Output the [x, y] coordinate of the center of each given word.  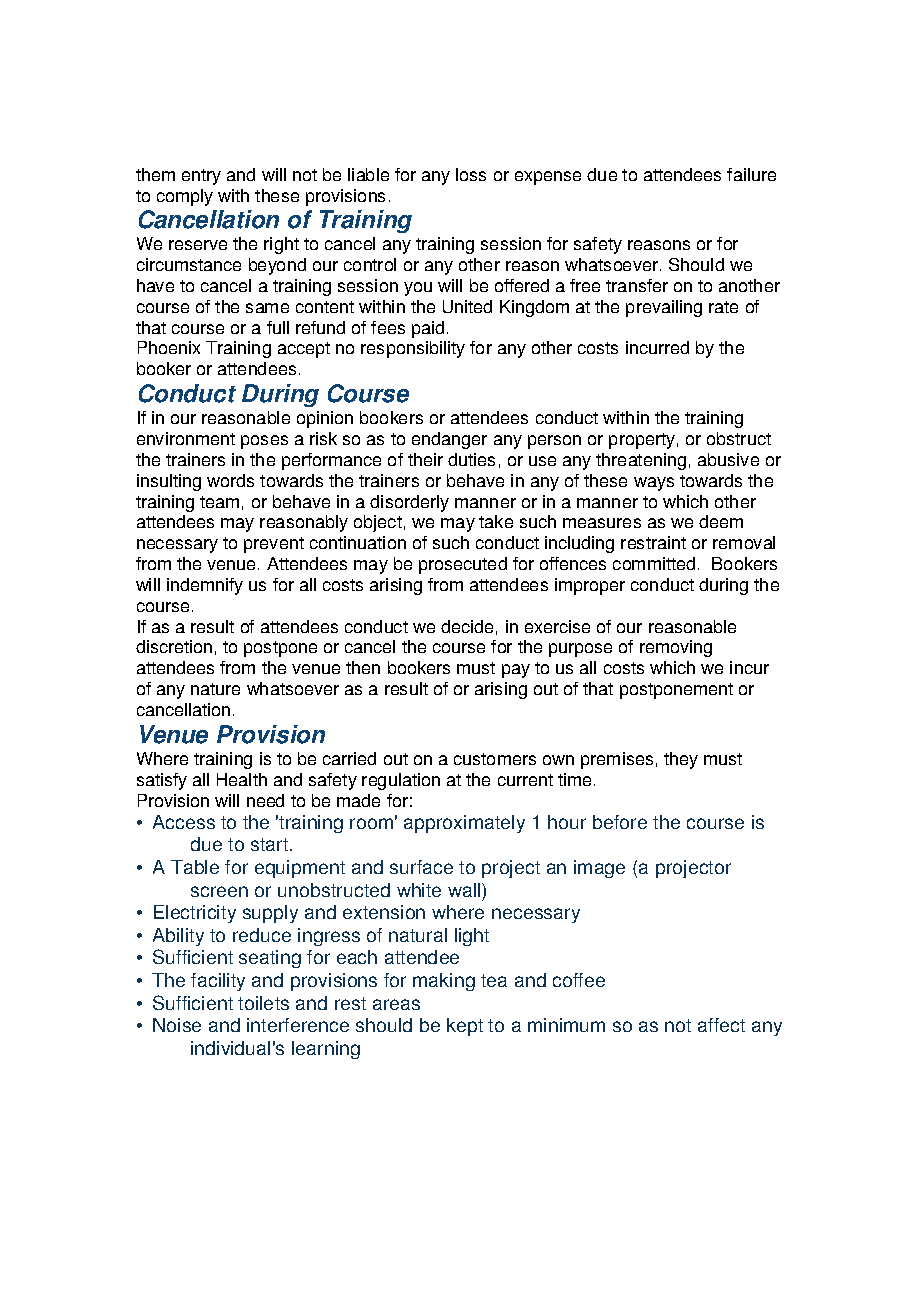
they [681, 760]
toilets [263, 1003]
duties [471, 459]
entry [201, 177]
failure [751, 174]
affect [721, 1025]
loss [471, 174]
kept [465, 1027]
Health [242, 779]
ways [654, 484]
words [230, 480]
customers [495, 759]
